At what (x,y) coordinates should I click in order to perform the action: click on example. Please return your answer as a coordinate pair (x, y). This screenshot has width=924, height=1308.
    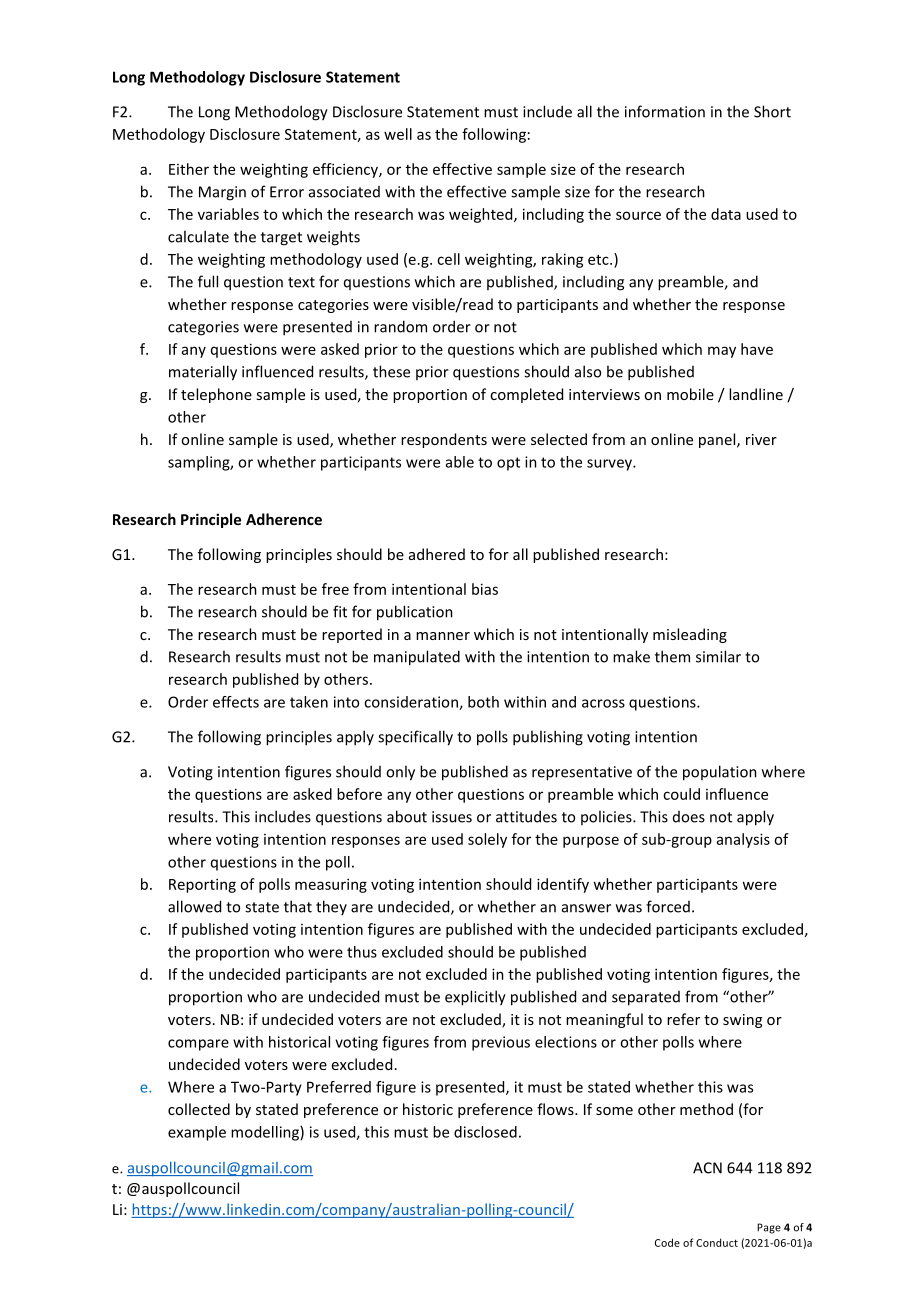
    Looking at the image, I should click on (197, 1133).
